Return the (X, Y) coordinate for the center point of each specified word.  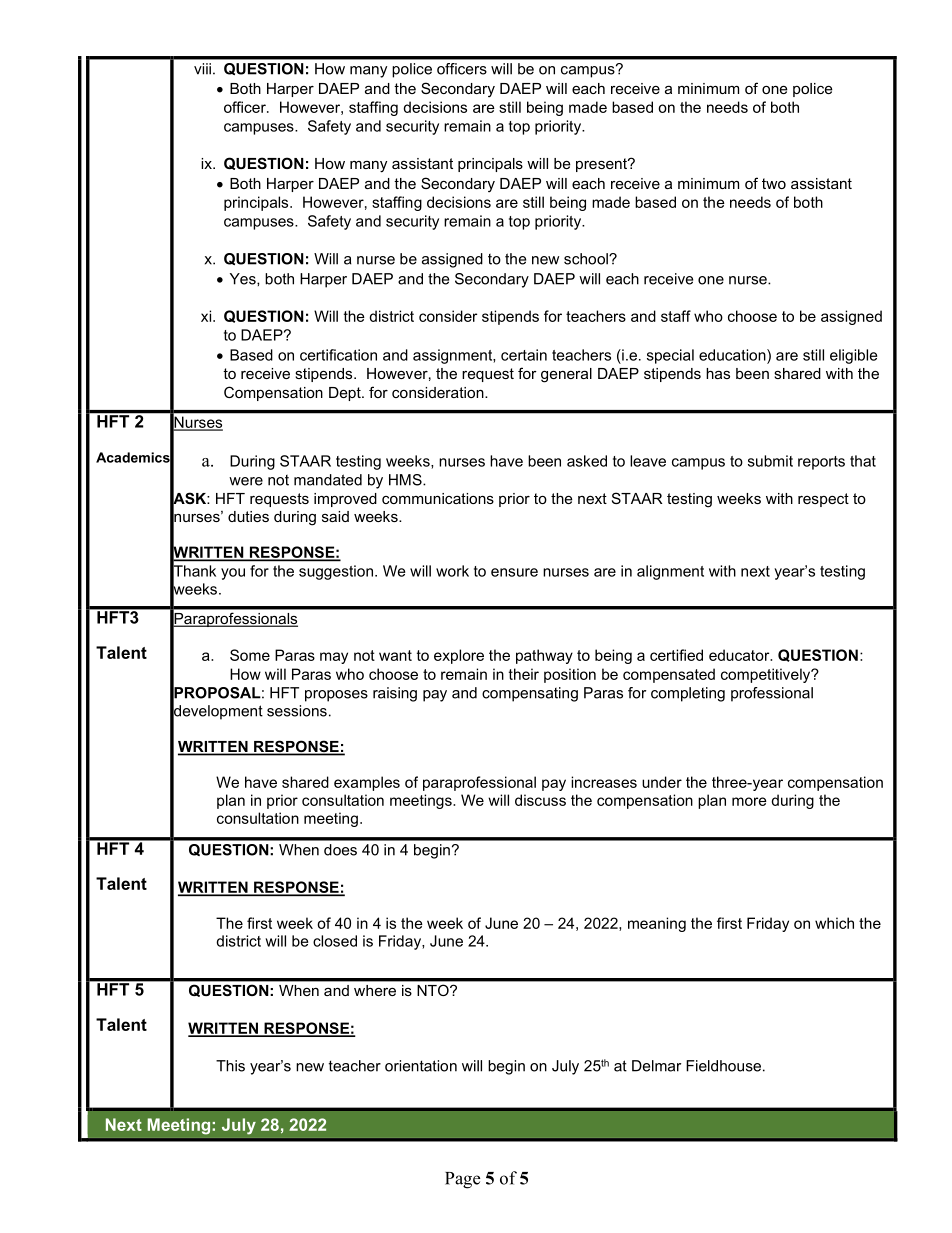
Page (462, 1180)
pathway (544, 656)
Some (250, 655)
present (602, 165)
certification (338, 355)
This (230, 1066)
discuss (540, 800)
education (733, 355)
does (340, 850)
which (834, 923)
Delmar (656, 1066)
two (774, 183)
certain (524, 355)
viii (202, 69)
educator (740, 655)
